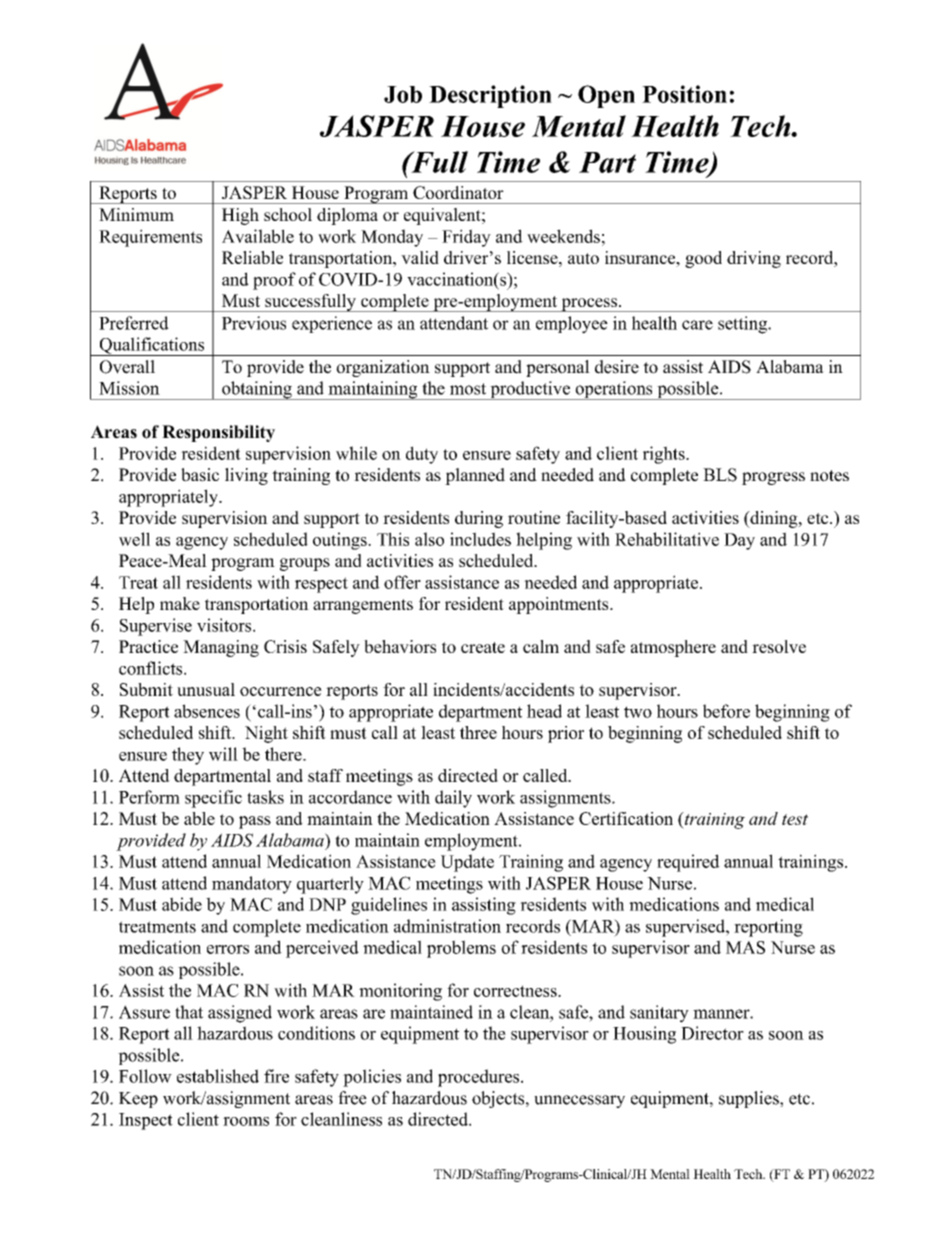 The height and width of the page is (1233, 952). I want to click on BLS, so click(720, 475).
